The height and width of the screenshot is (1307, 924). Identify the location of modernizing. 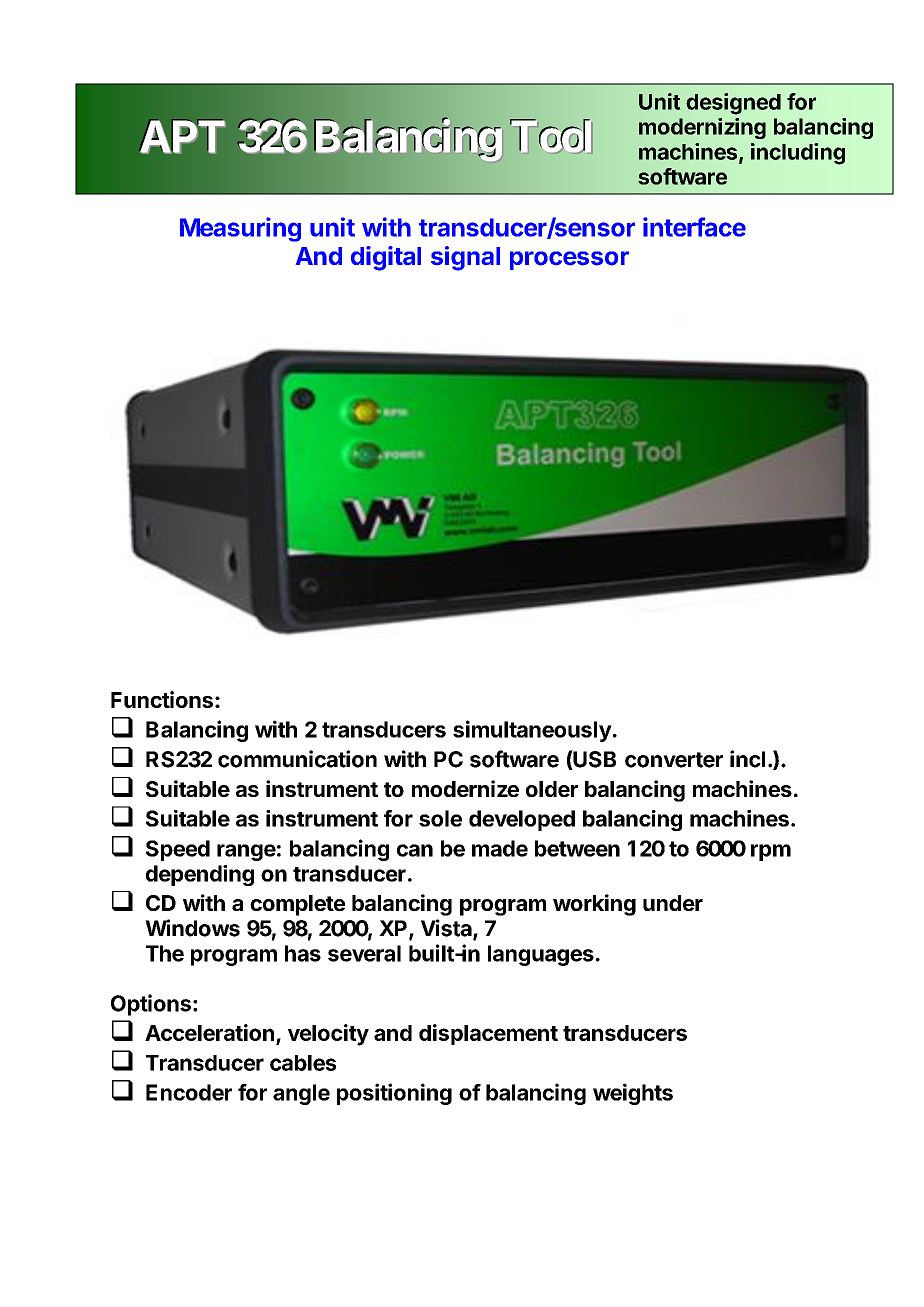
(702, 128).
